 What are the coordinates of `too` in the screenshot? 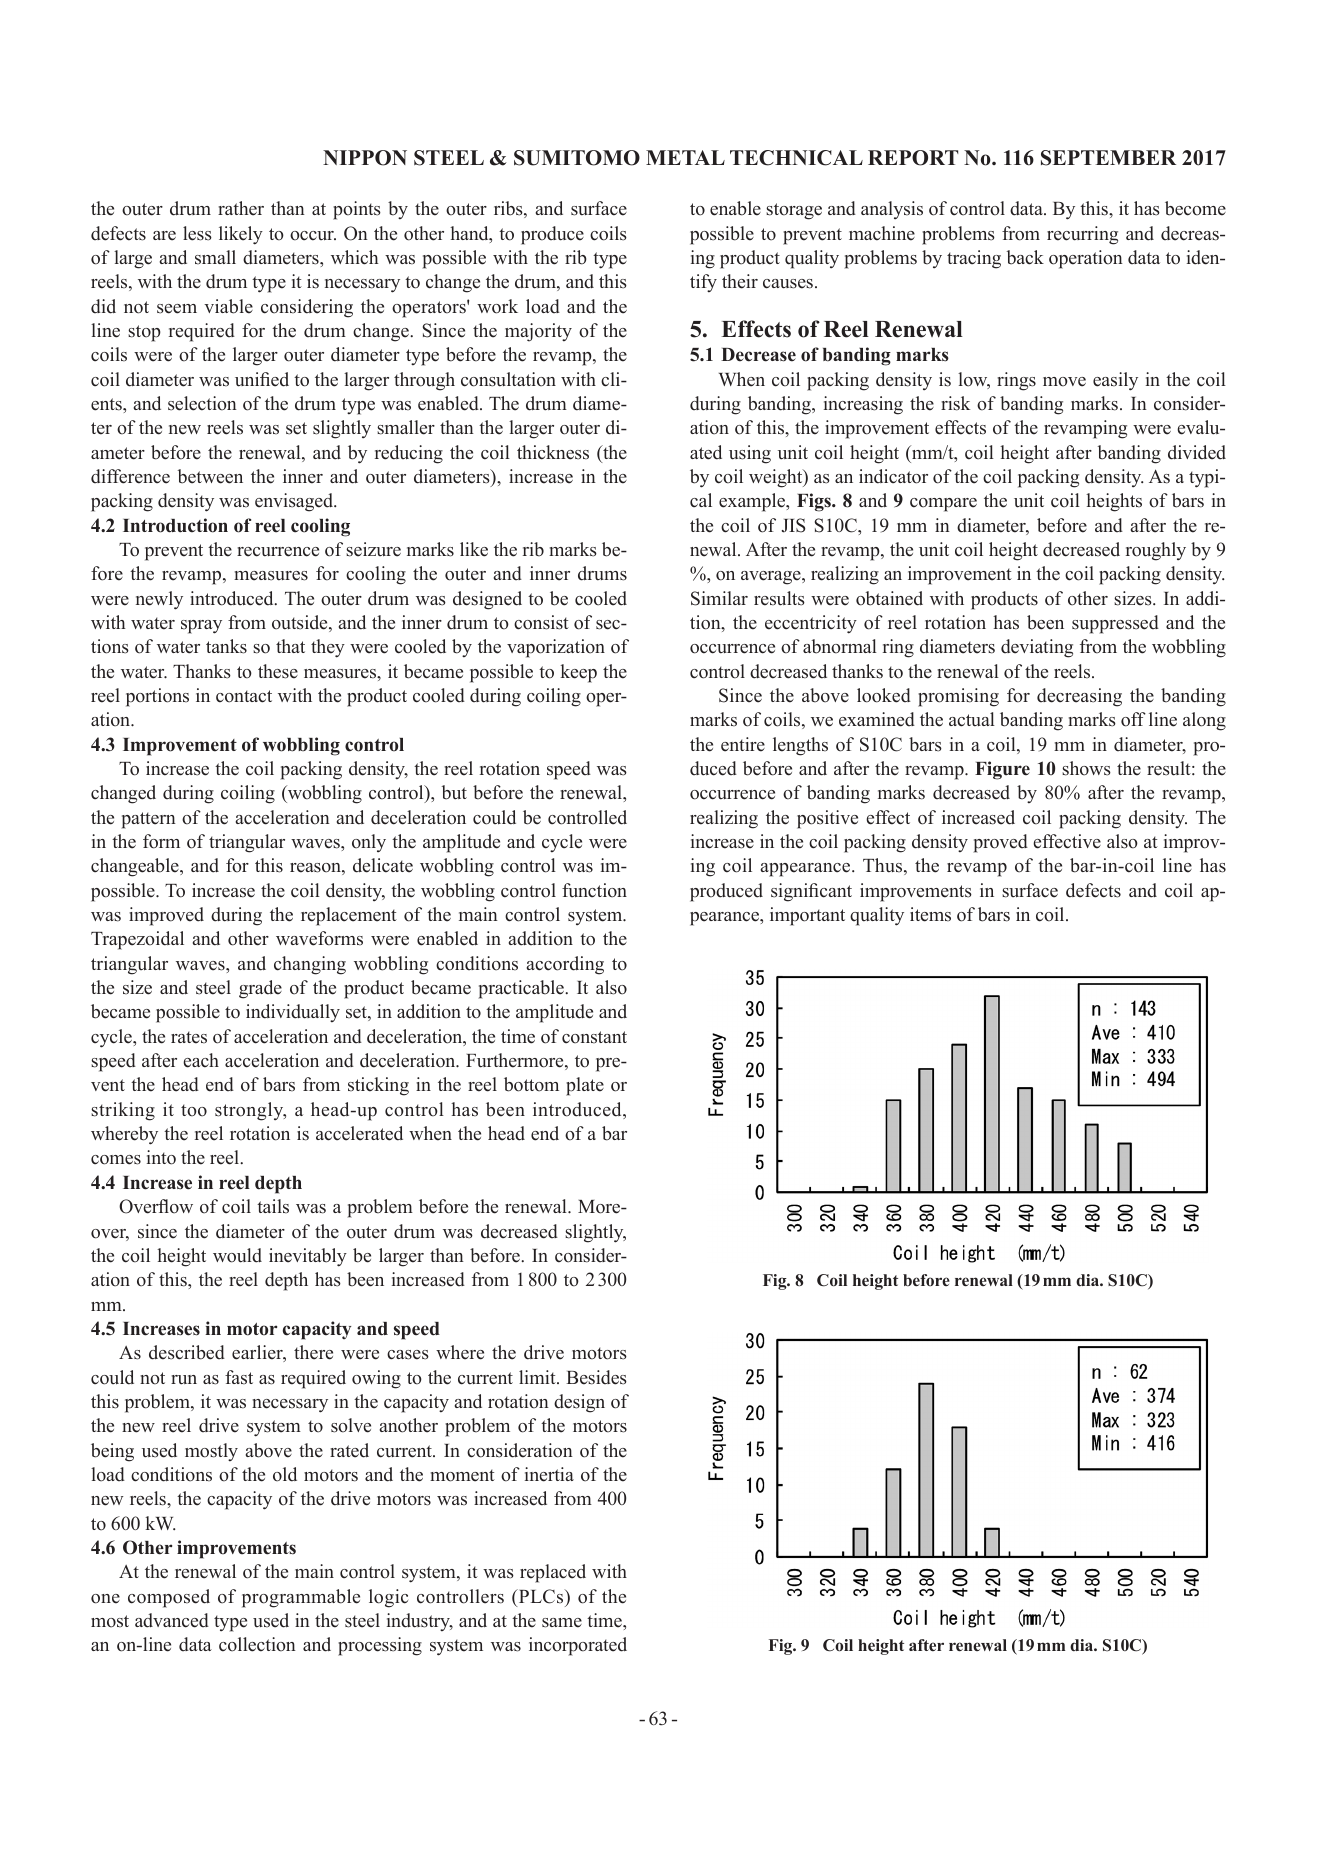 It's located at (194, 1110).
